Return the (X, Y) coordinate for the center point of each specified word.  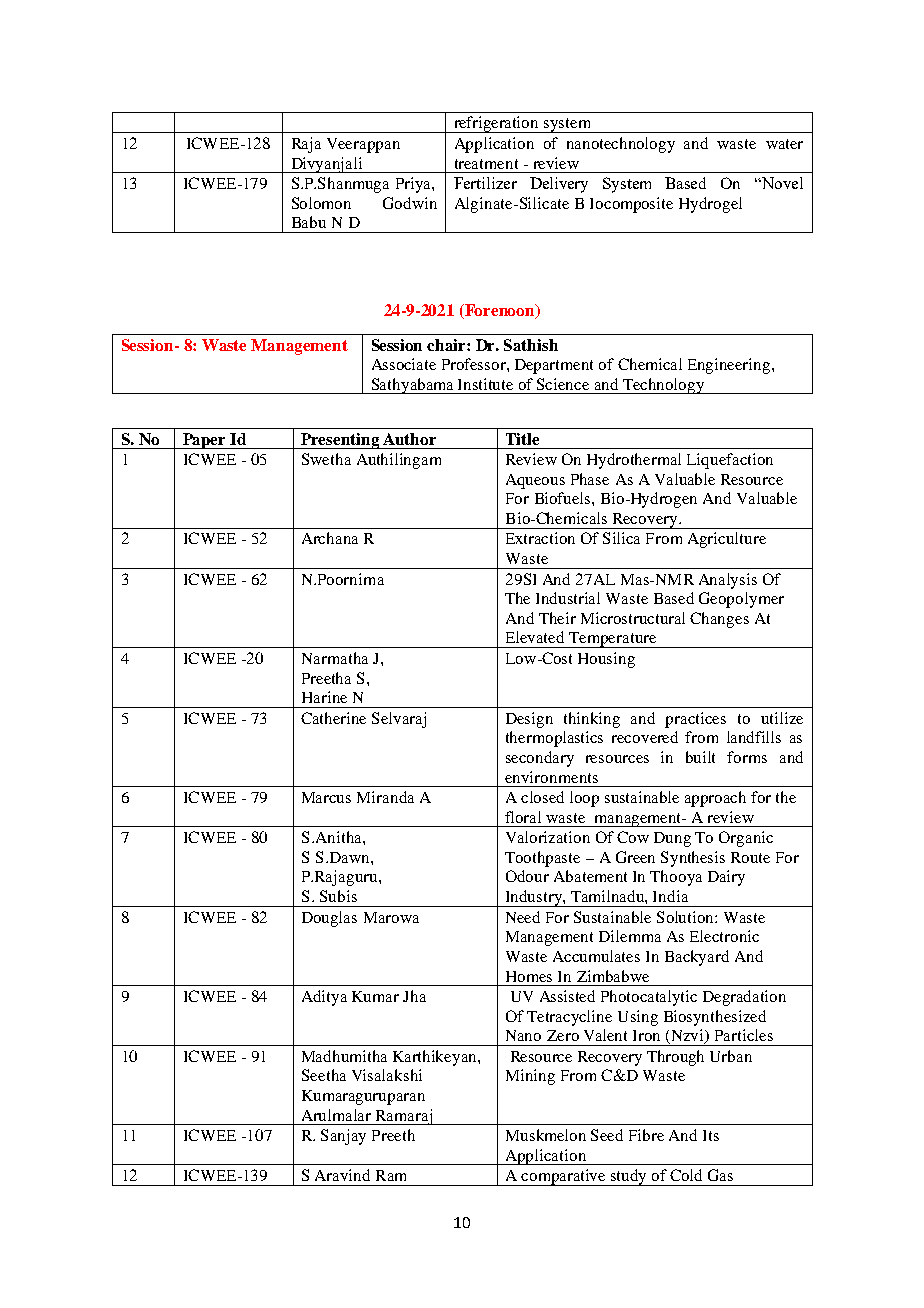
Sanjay (343, 1137)
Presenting (340, 441)
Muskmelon (546, 1135)
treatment (486, 164)
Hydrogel (710, 205)
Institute (485, 384)
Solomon (321, 203)
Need (523, 917)
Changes (719, 620)
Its (711, 1135)
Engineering (730, 366)
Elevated (535, 637)
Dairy (726, 878)
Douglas (329, 919)
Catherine (333, 718)
